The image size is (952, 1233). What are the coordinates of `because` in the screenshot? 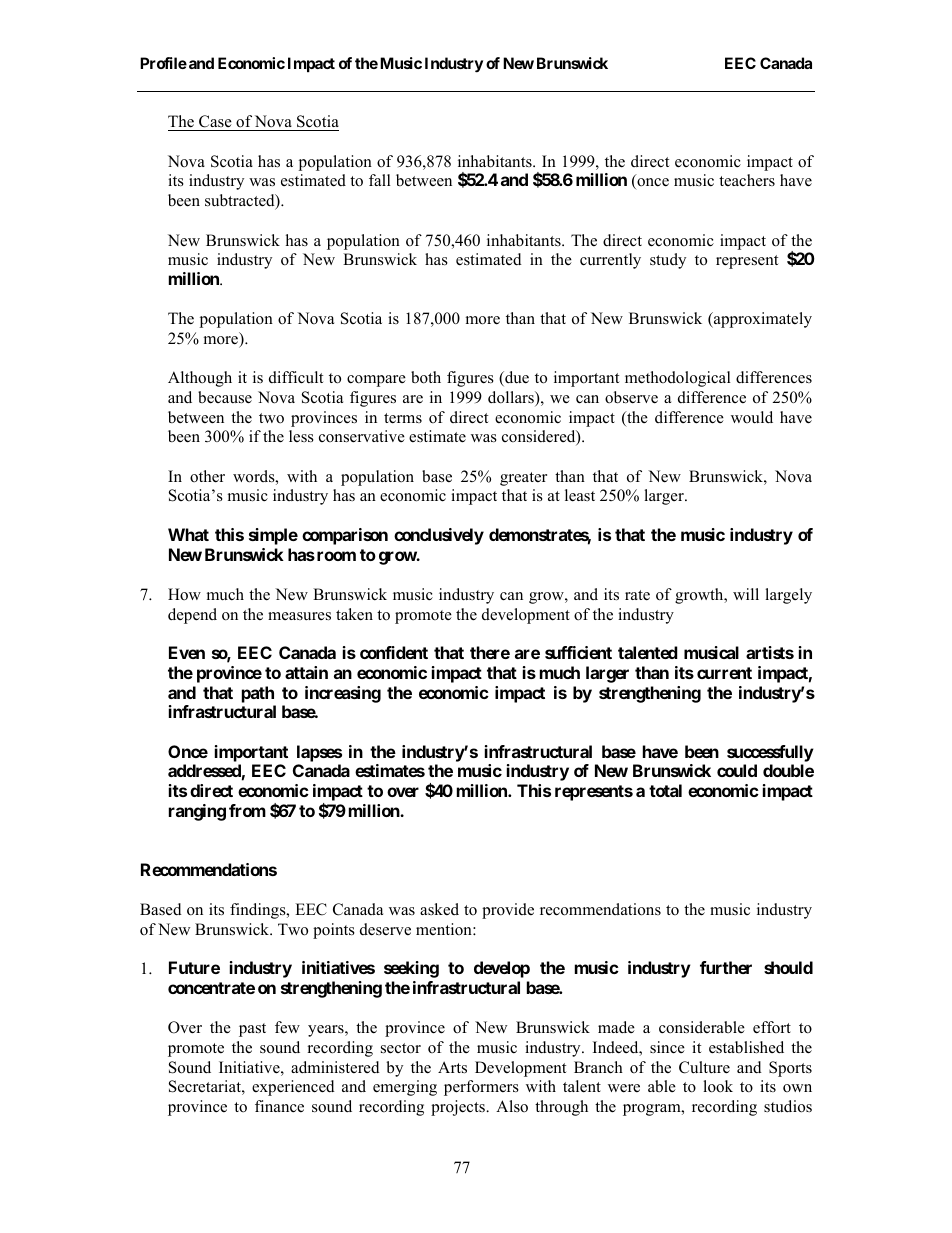 It's located at (225, 397).
